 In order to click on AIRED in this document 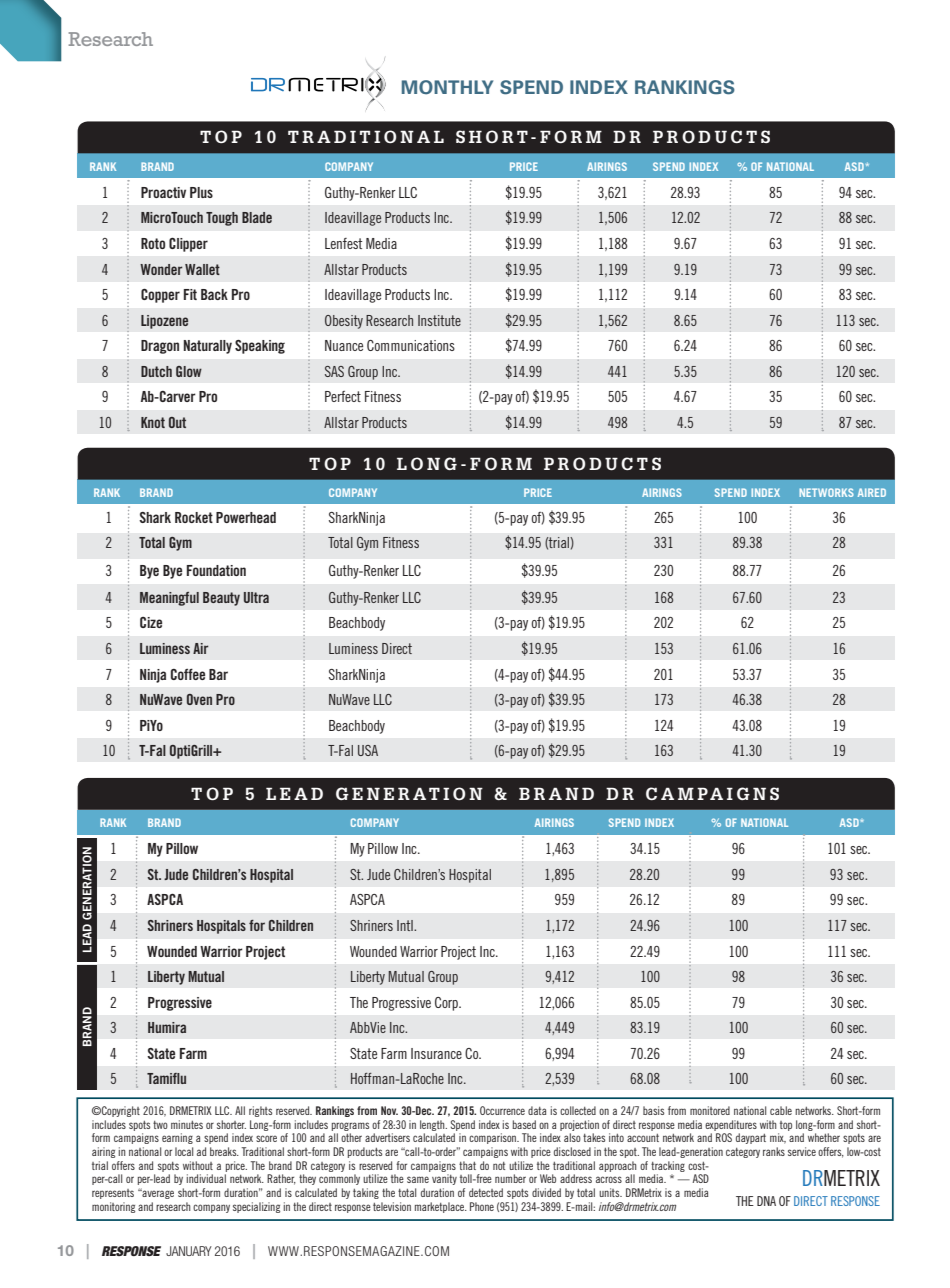, I will do `click(872, 492)`.
